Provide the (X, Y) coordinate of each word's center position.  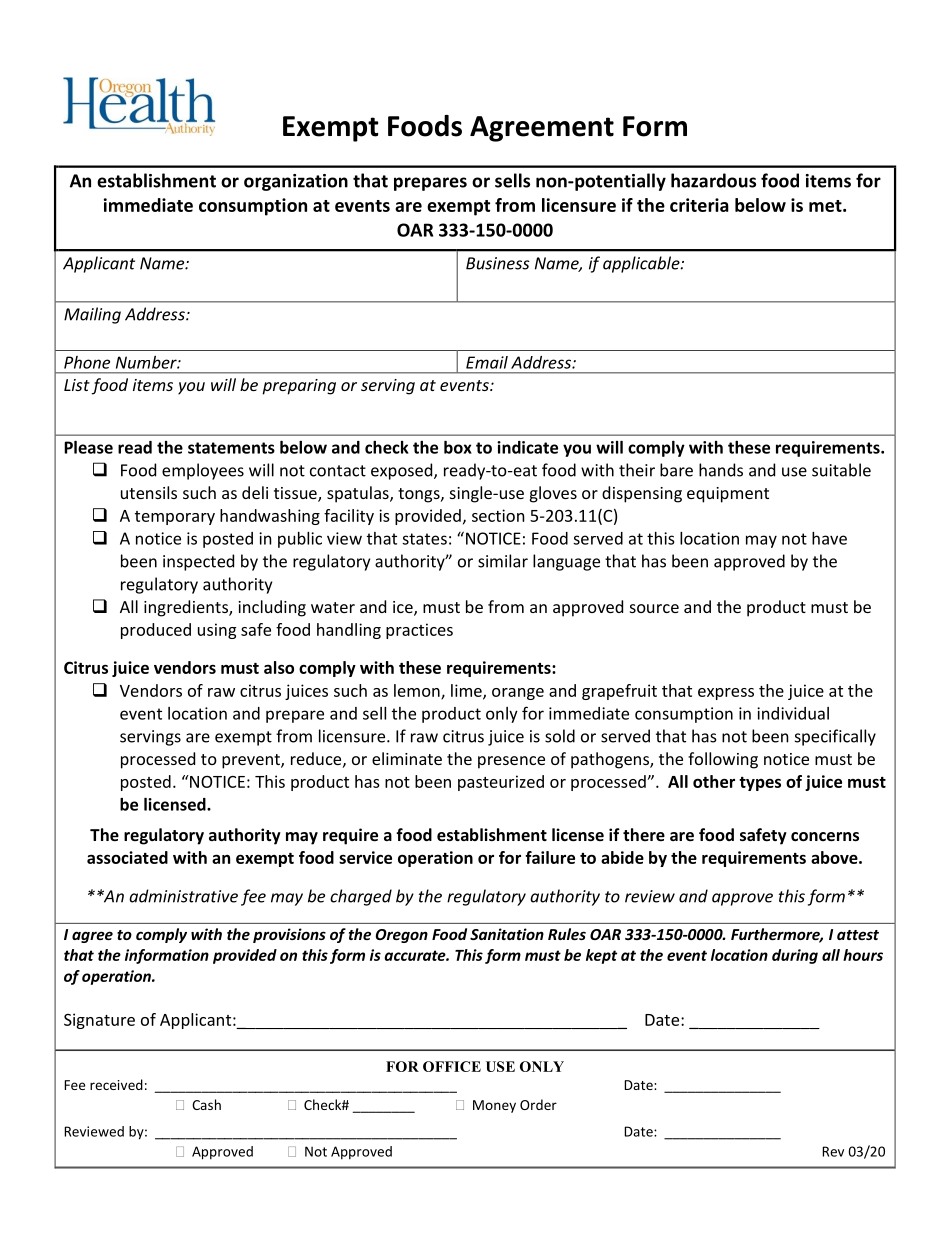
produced (156, 631)
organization (296, 182)
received (116, 1084)
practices (419, 631)
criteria (699, 205)
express (726, 694)
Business (498, 263)
